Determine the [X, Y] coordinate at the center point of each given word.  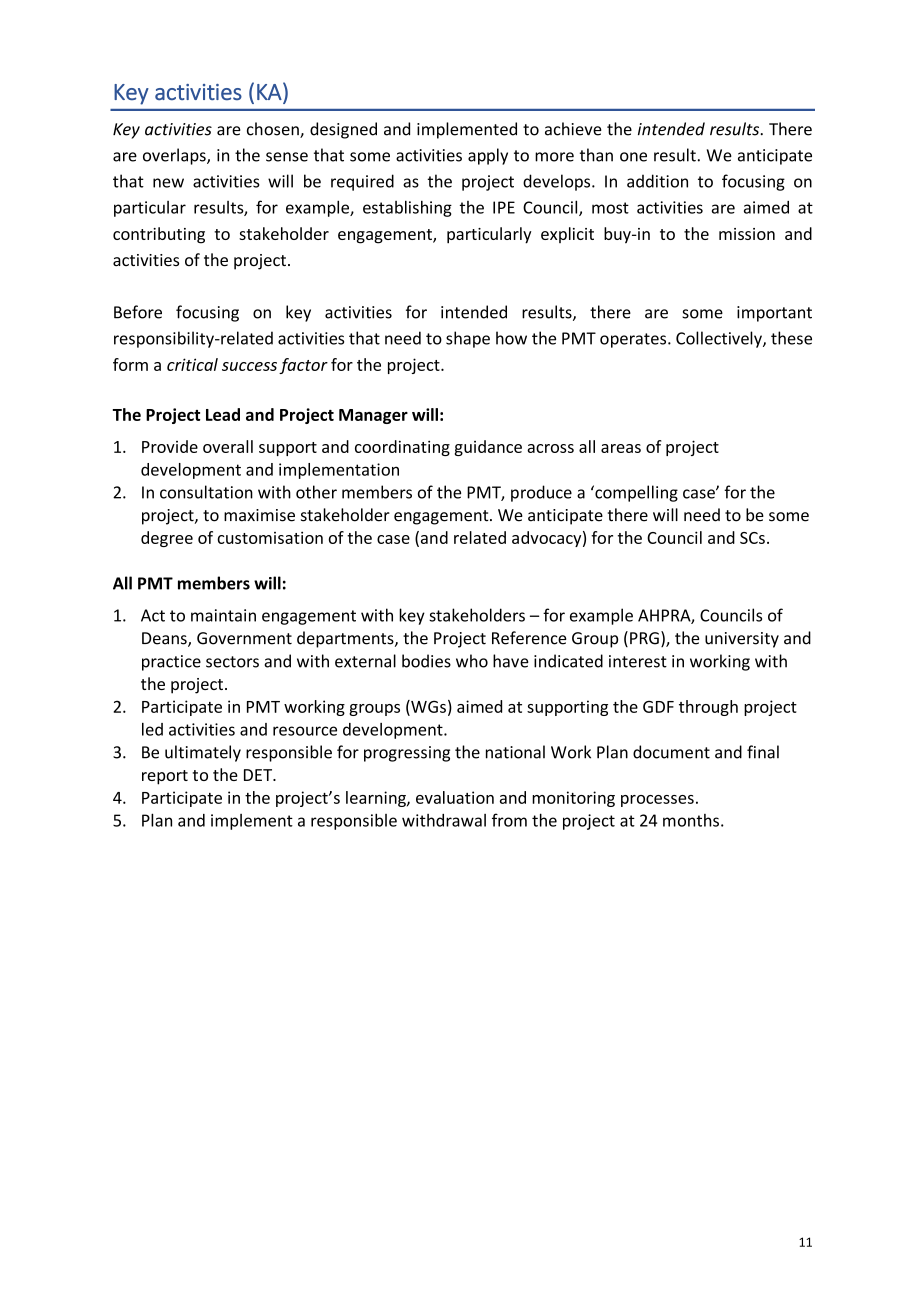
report [165, 777]
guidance [488, 448]
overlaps [175, 156]
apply [488, 156]
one [633, 157]
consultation [206, 492]
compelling [635, 493]
